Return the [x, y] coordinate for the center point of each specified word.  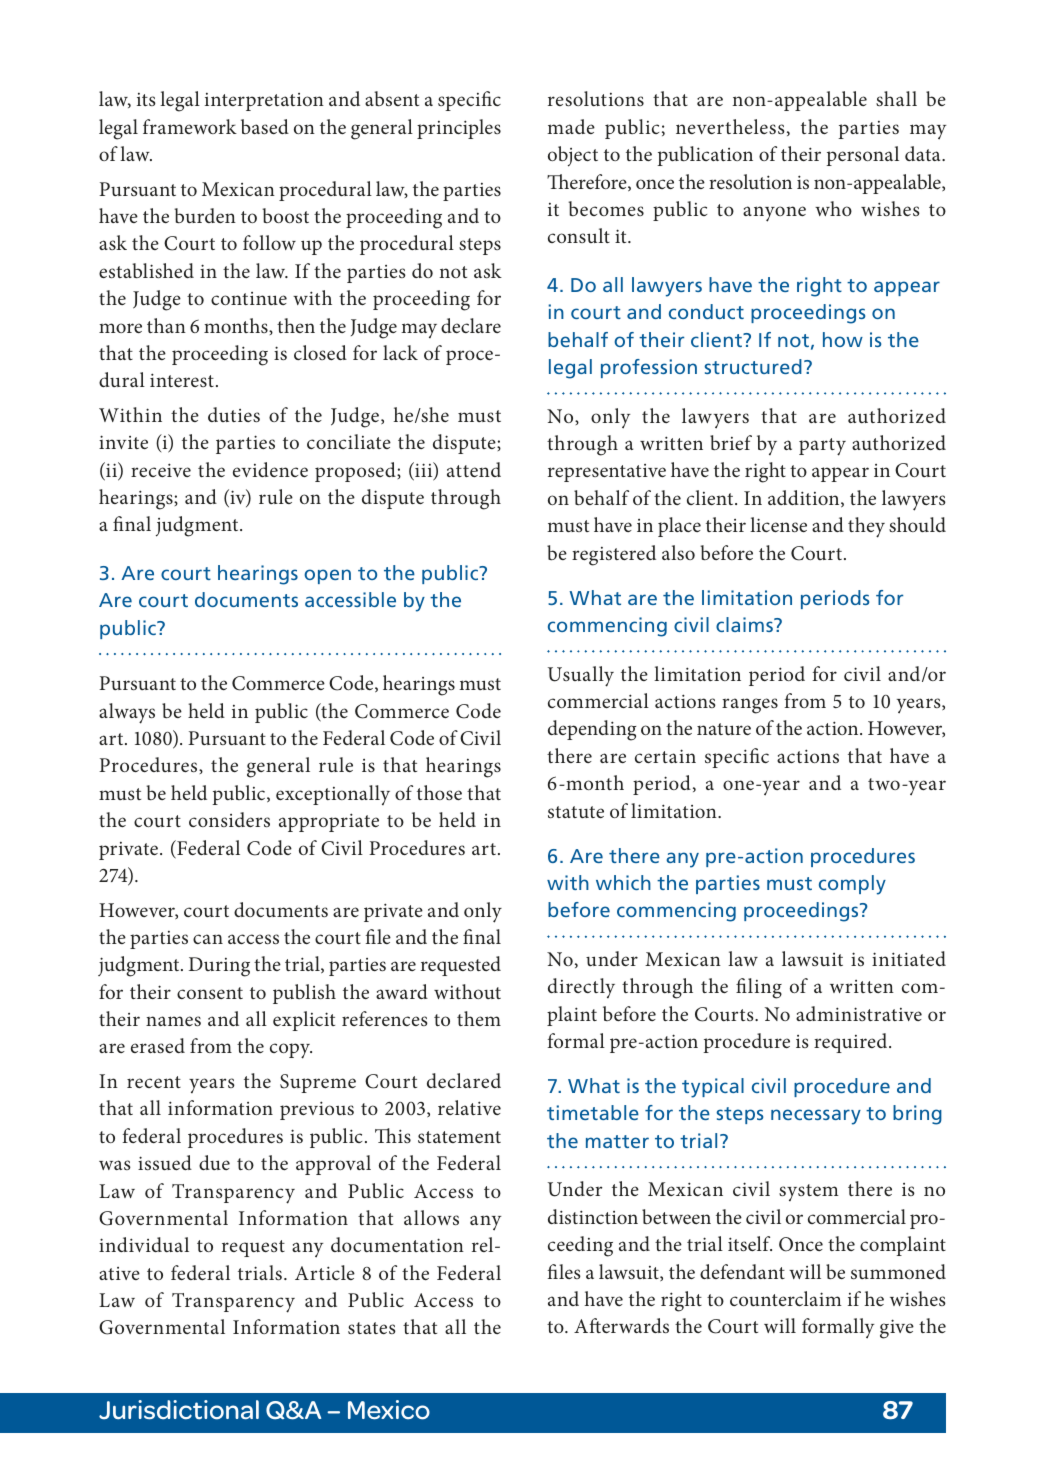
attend [474, 469]
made [571, 126]
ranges [750, 706]
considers [229, 819]
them [479, 1018]
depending [592, 730]
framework [190, 126]
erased [158, 1045]
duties [234, 414]
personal [862, 156]
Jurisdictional [179, 1410]
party [822, 447]
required [852, 1043]
